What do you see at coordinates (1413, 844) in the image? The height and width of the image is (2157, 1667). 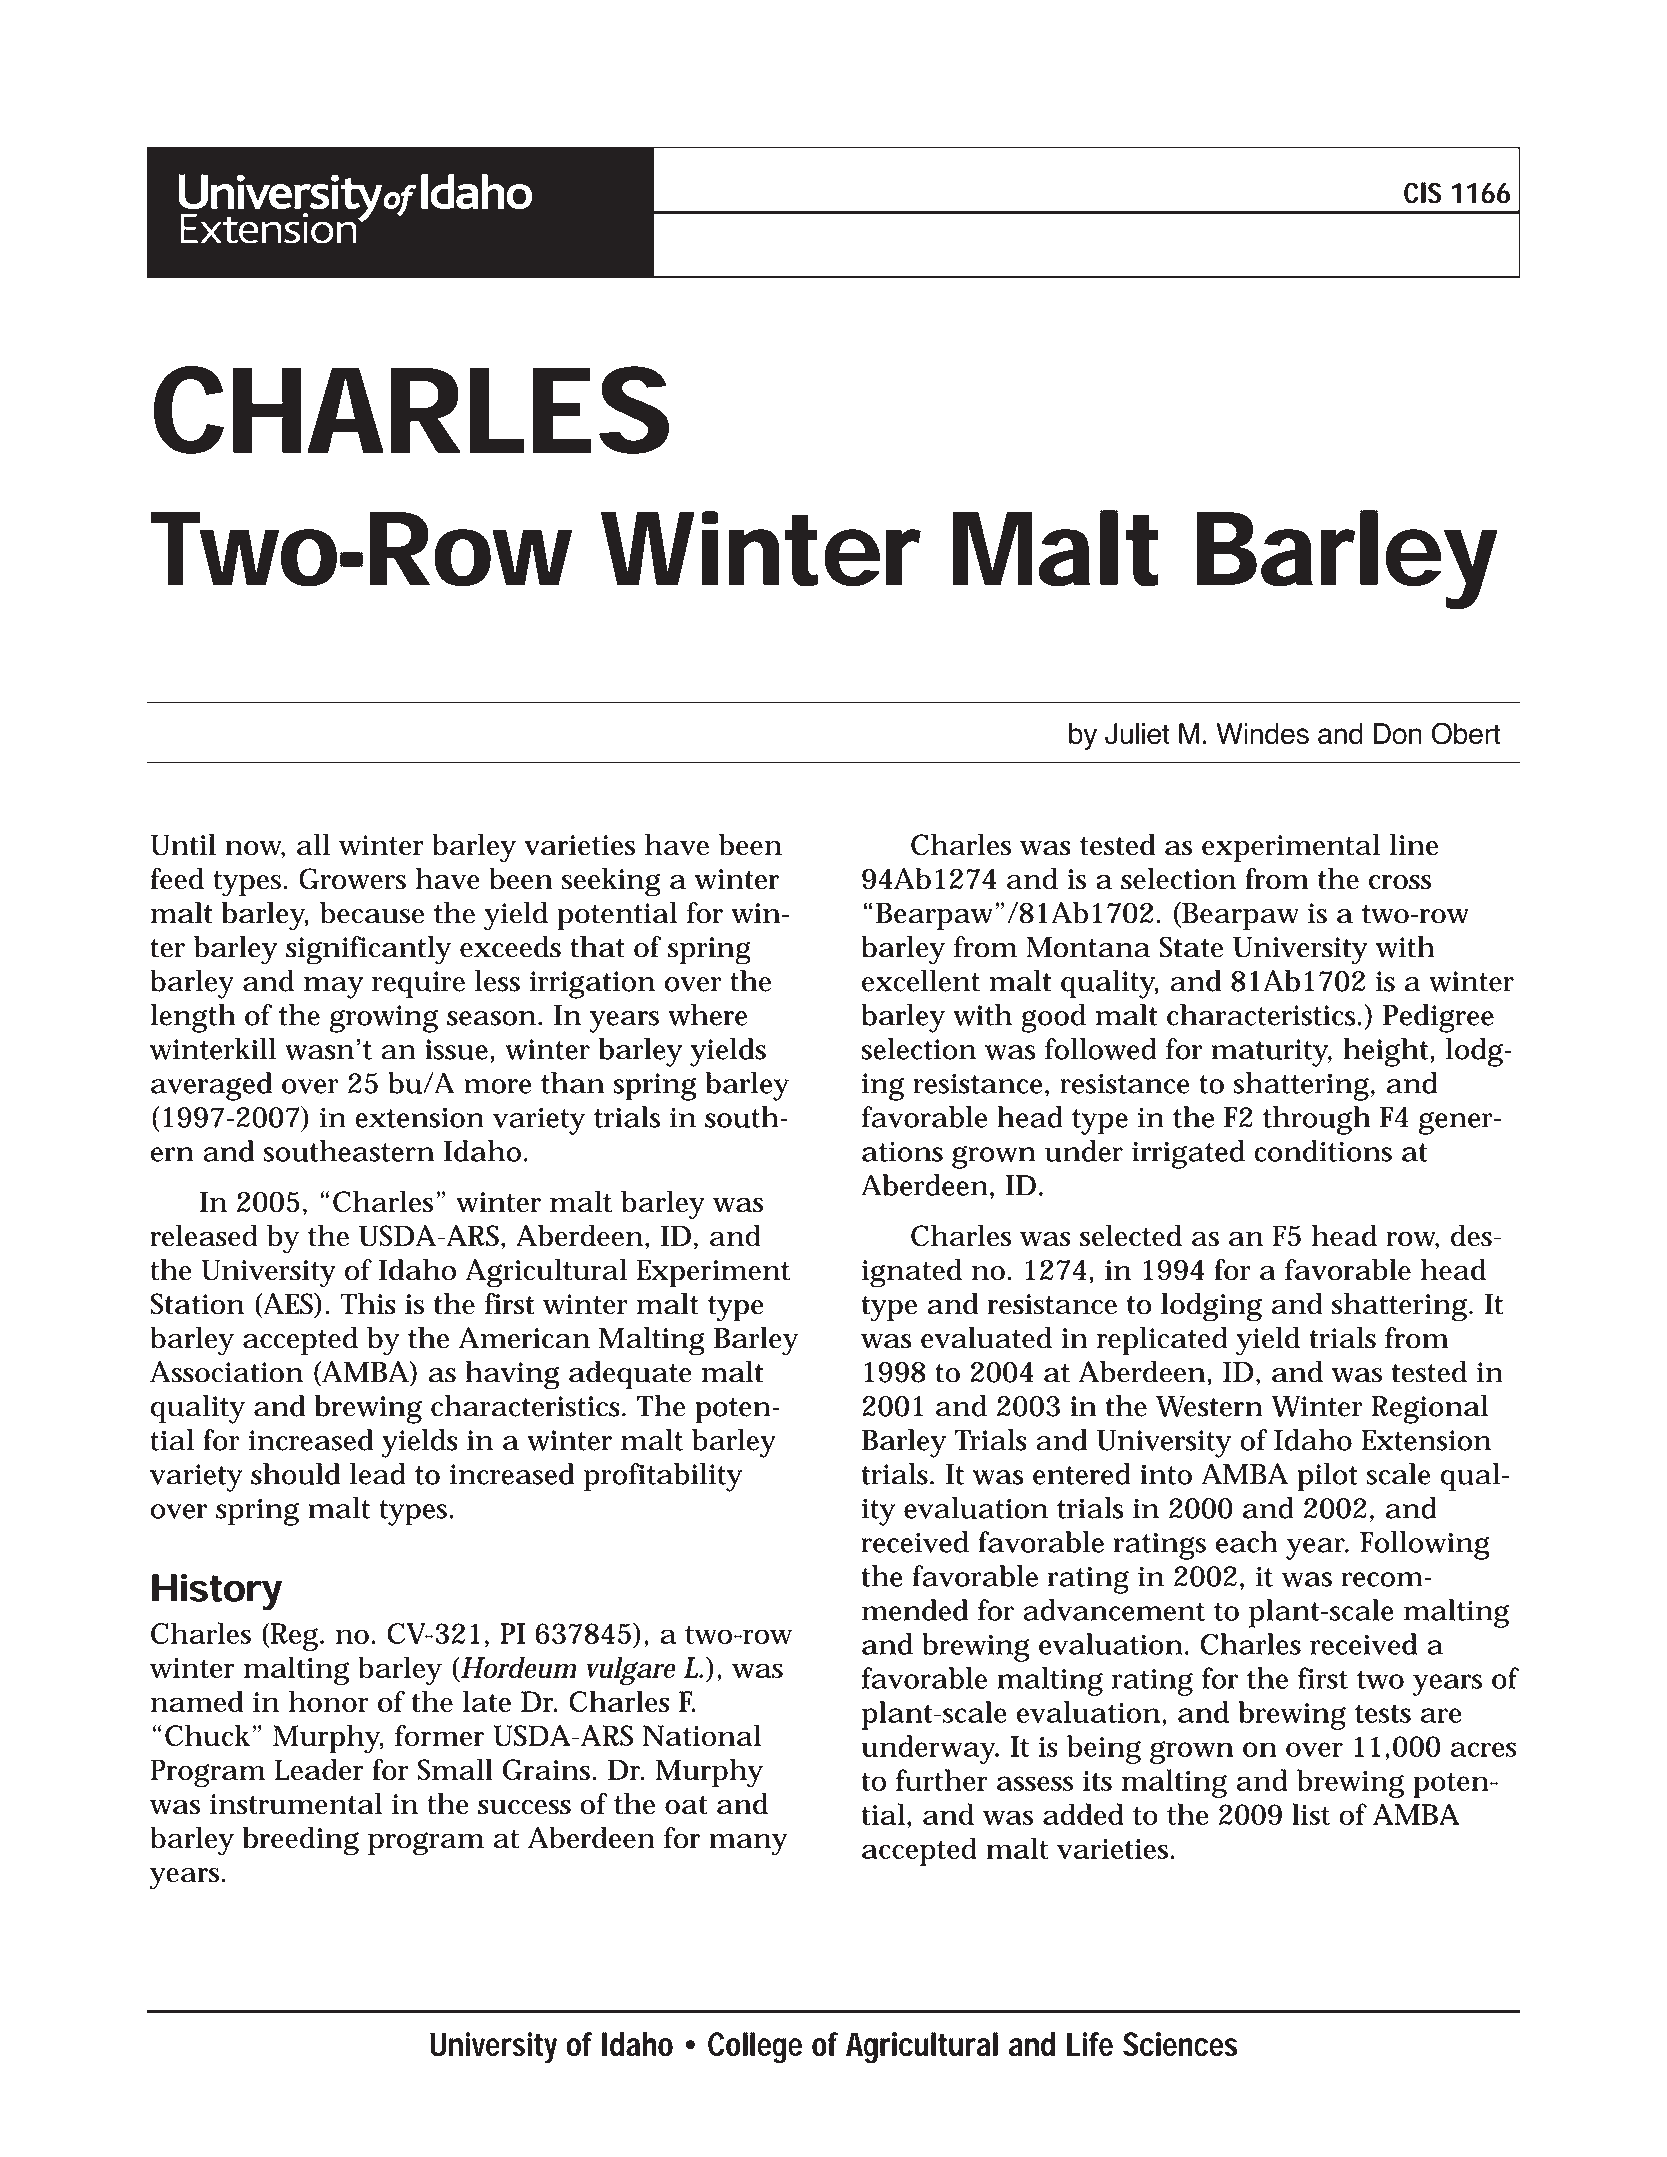 I see `line` at bounding box center [1413, 844].
